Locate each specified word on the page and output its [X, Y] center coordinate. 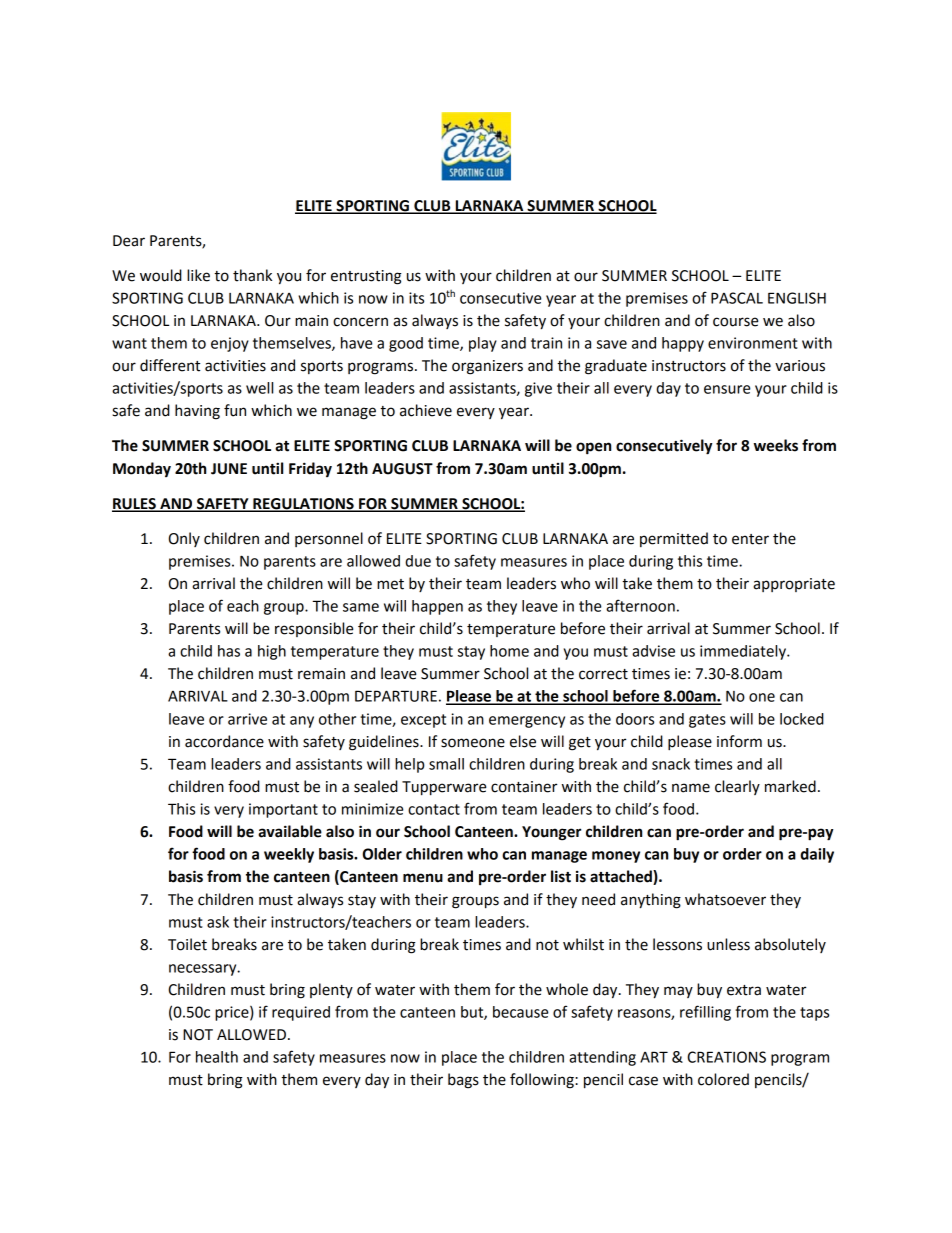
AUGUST [402, 469]
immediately [744, 652]
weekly [289, 855]
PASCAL [737, 298]
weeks [776, 445]
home [509, 651]
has [229, 651]
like [198, 275]
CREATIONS [726, 1057]
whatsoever [725, 899]
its [416, 298]
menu [423, 878]
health [217, 1057]
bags [463, 1081]
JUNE [229, 469]
